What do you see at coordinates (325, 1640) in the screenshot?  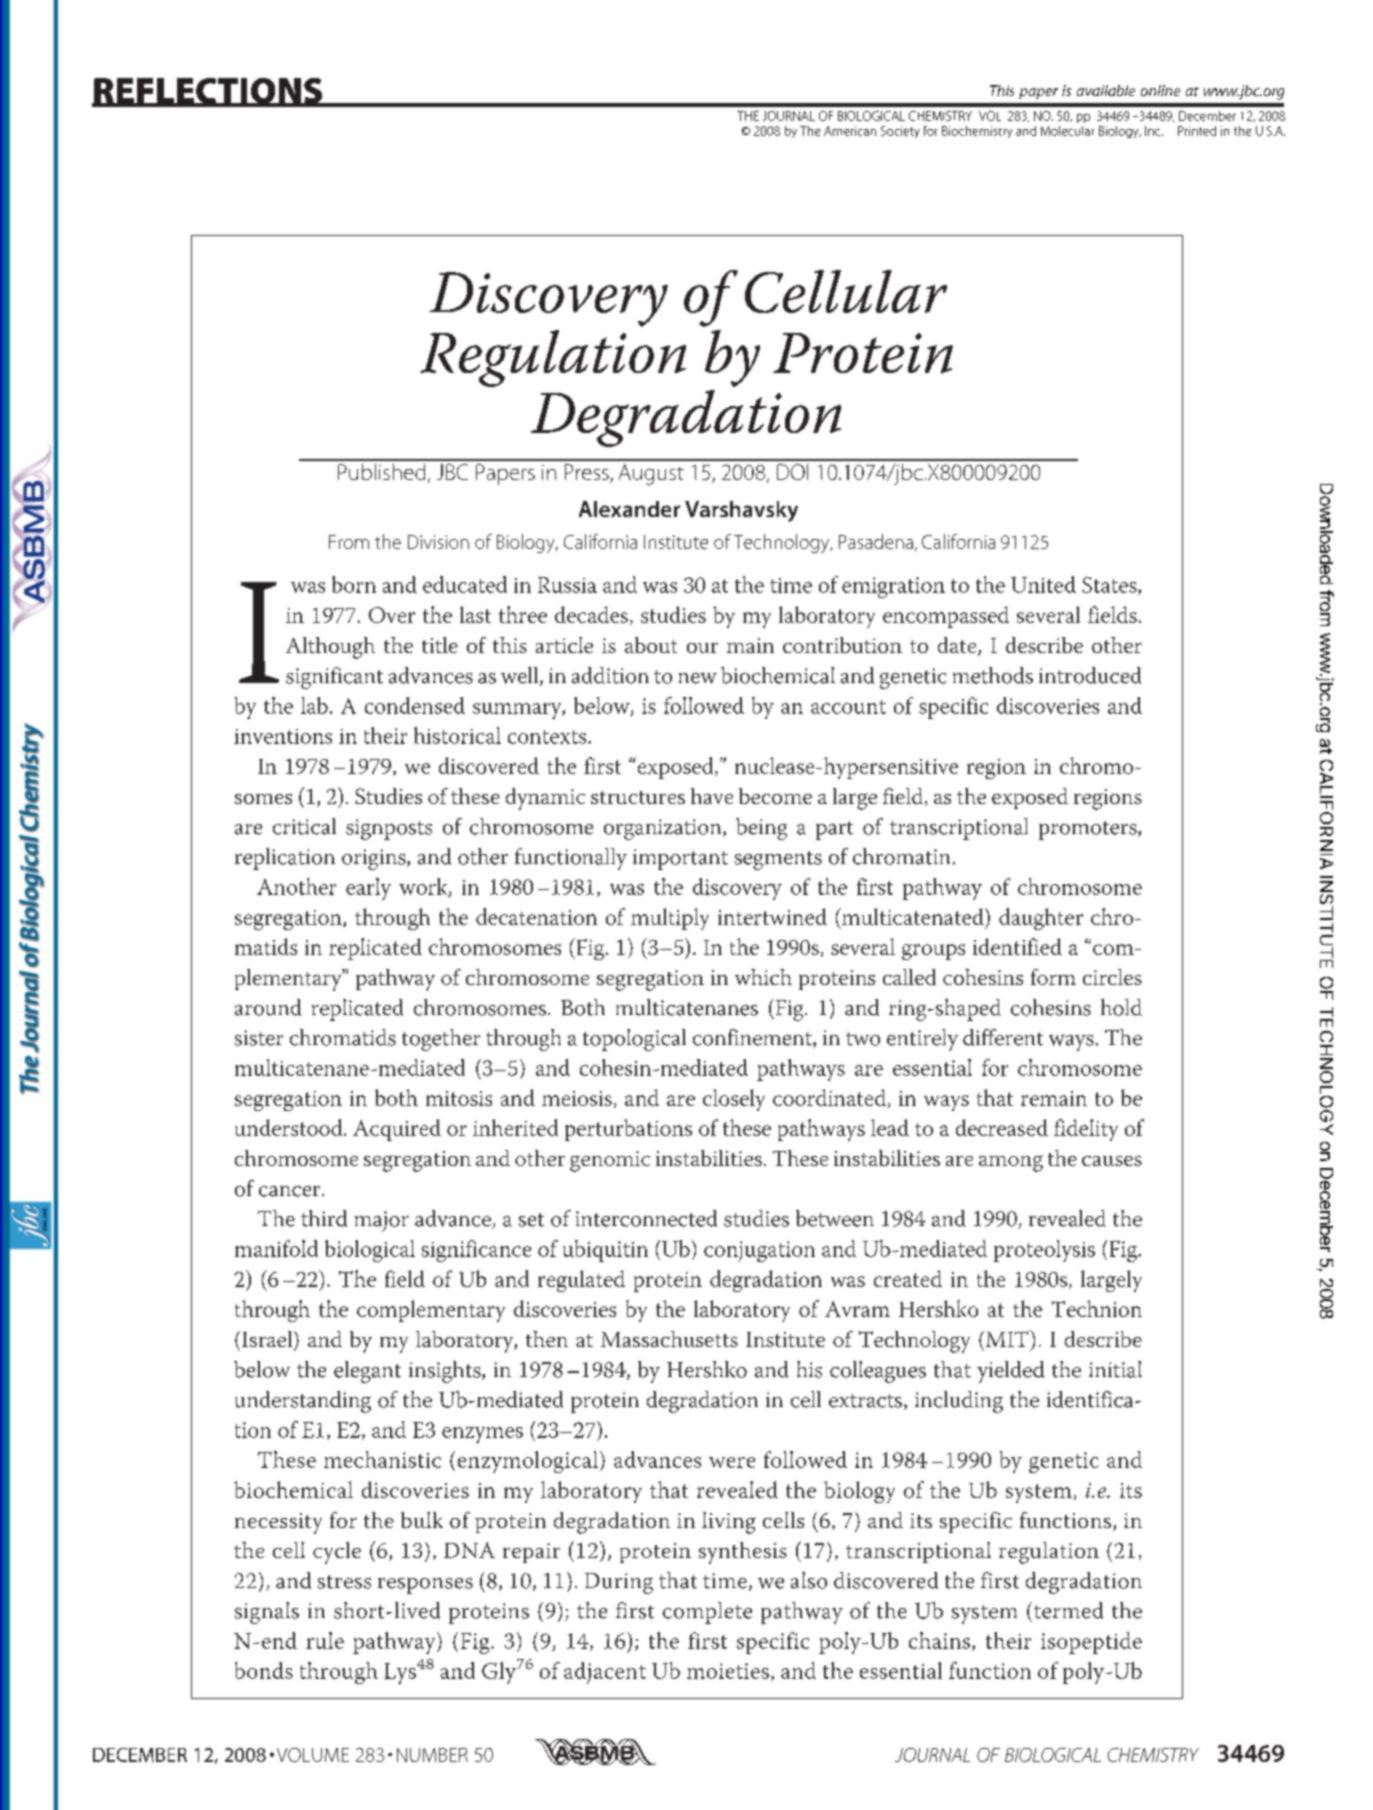 I see `rule` at bounding box center [325, 1640].
